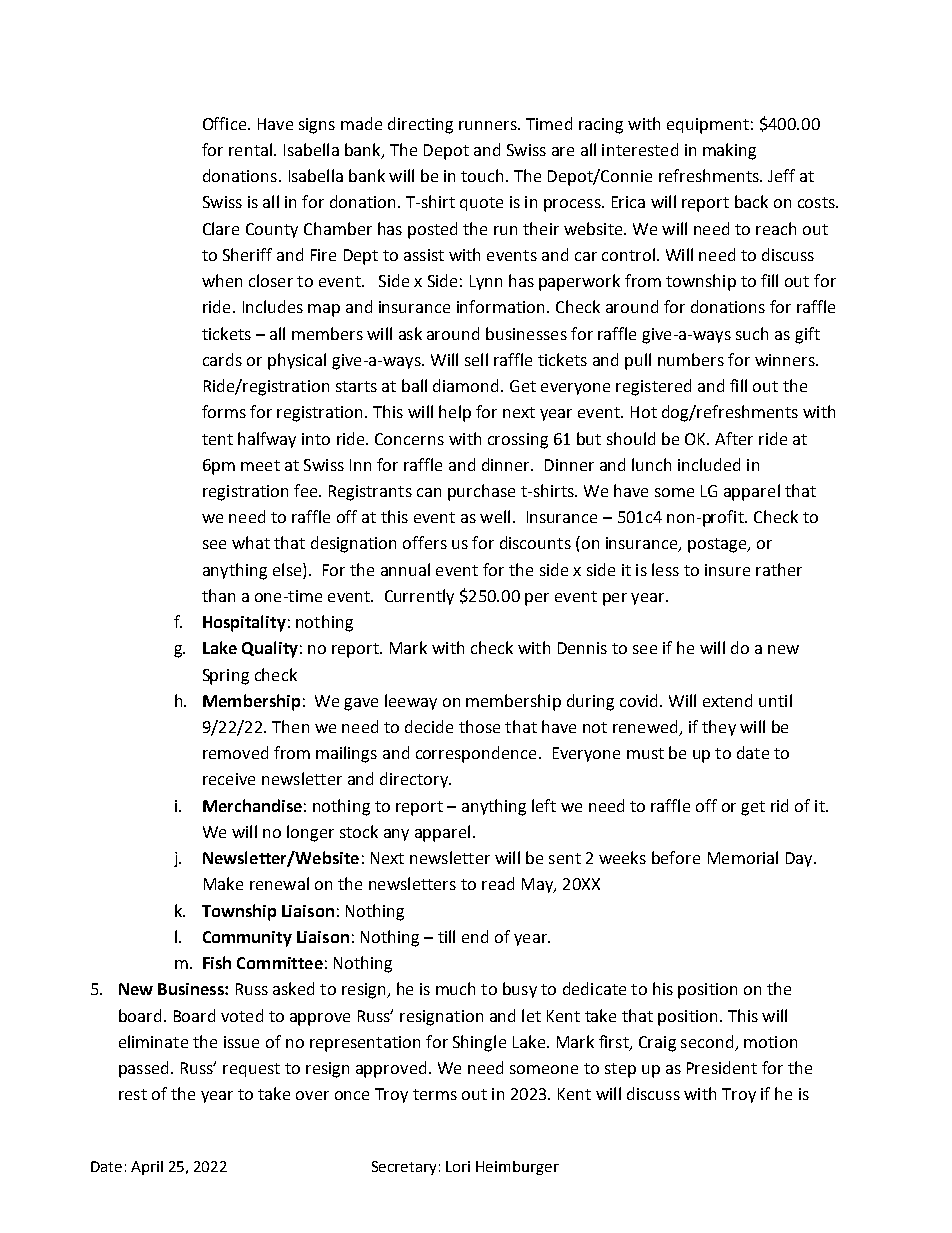 Image resolution: width=952 pixels, height=1233 pixels. What do you see at coordinates (244, 623) in the screenshot?
I see `Hospitality` at bounding box center [244, 623].
